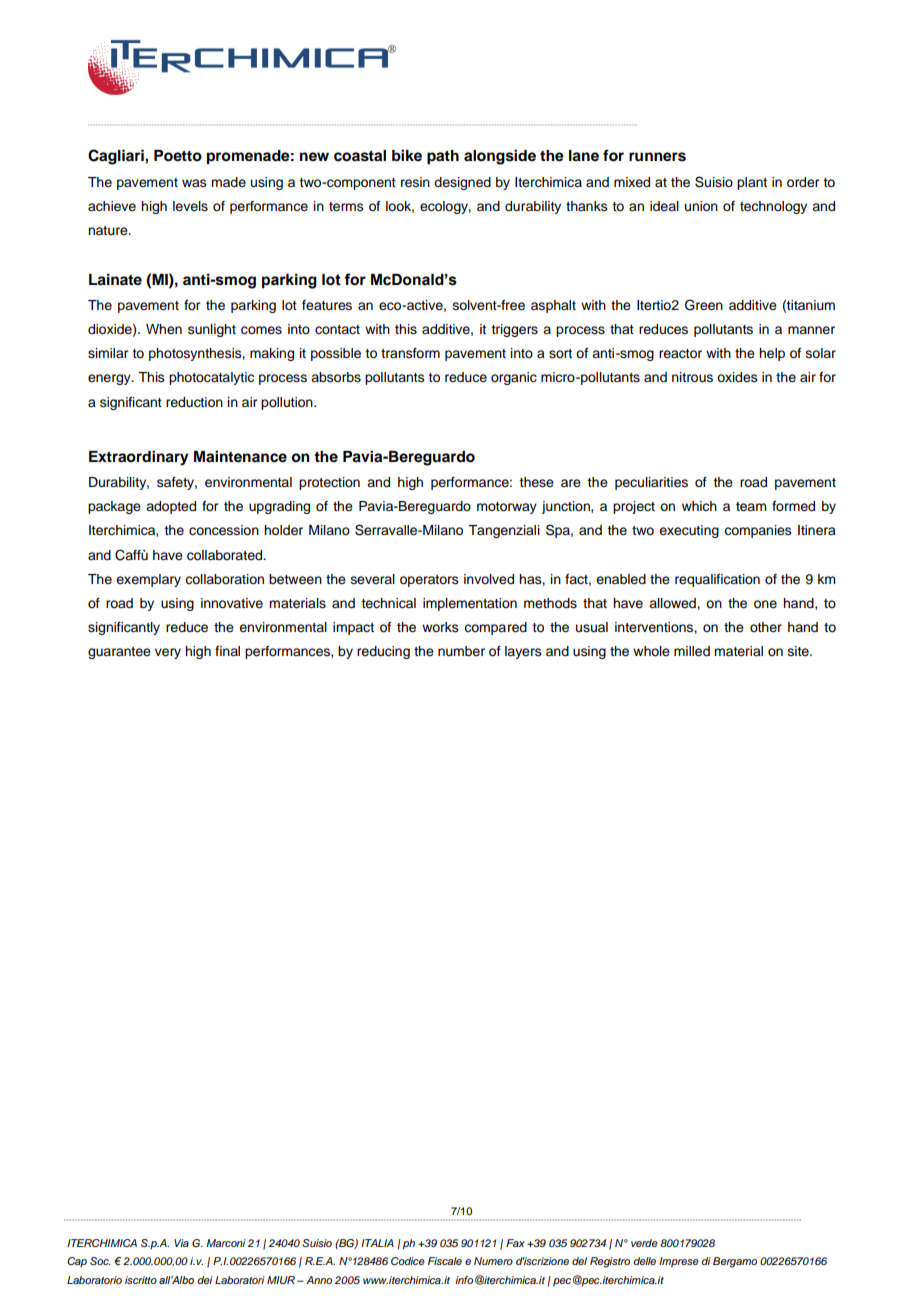 This screenshot has width=924, height=1309. Describe the element at coordinates (692, 651) in the screenshot. I see `milled` at that location.
